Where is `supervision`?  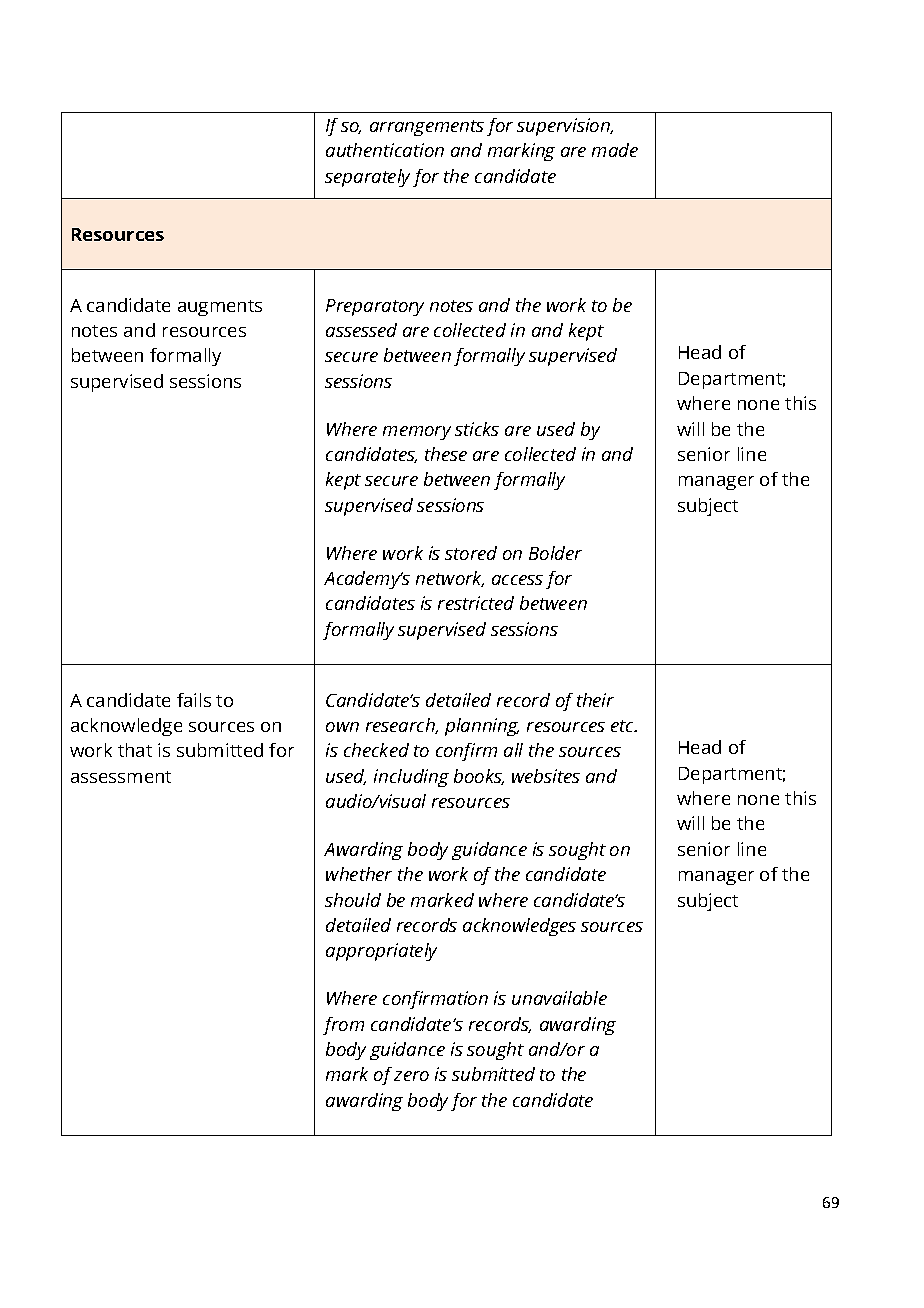
supervision is located at coordinates (564, 127).
